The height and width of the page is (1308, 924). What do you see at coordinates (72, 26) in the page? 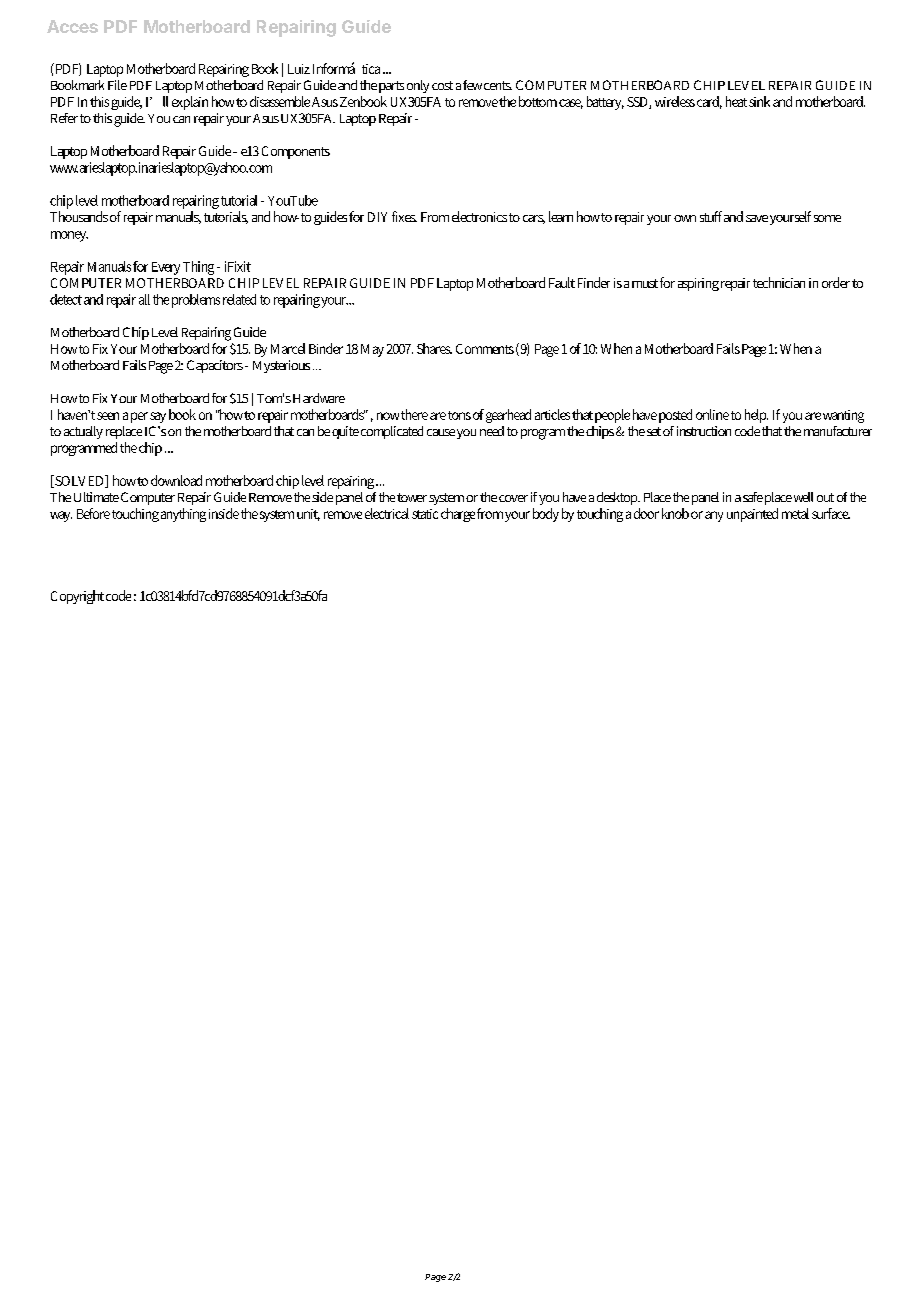
I see `Acces` at bounding box center [72, 26].
